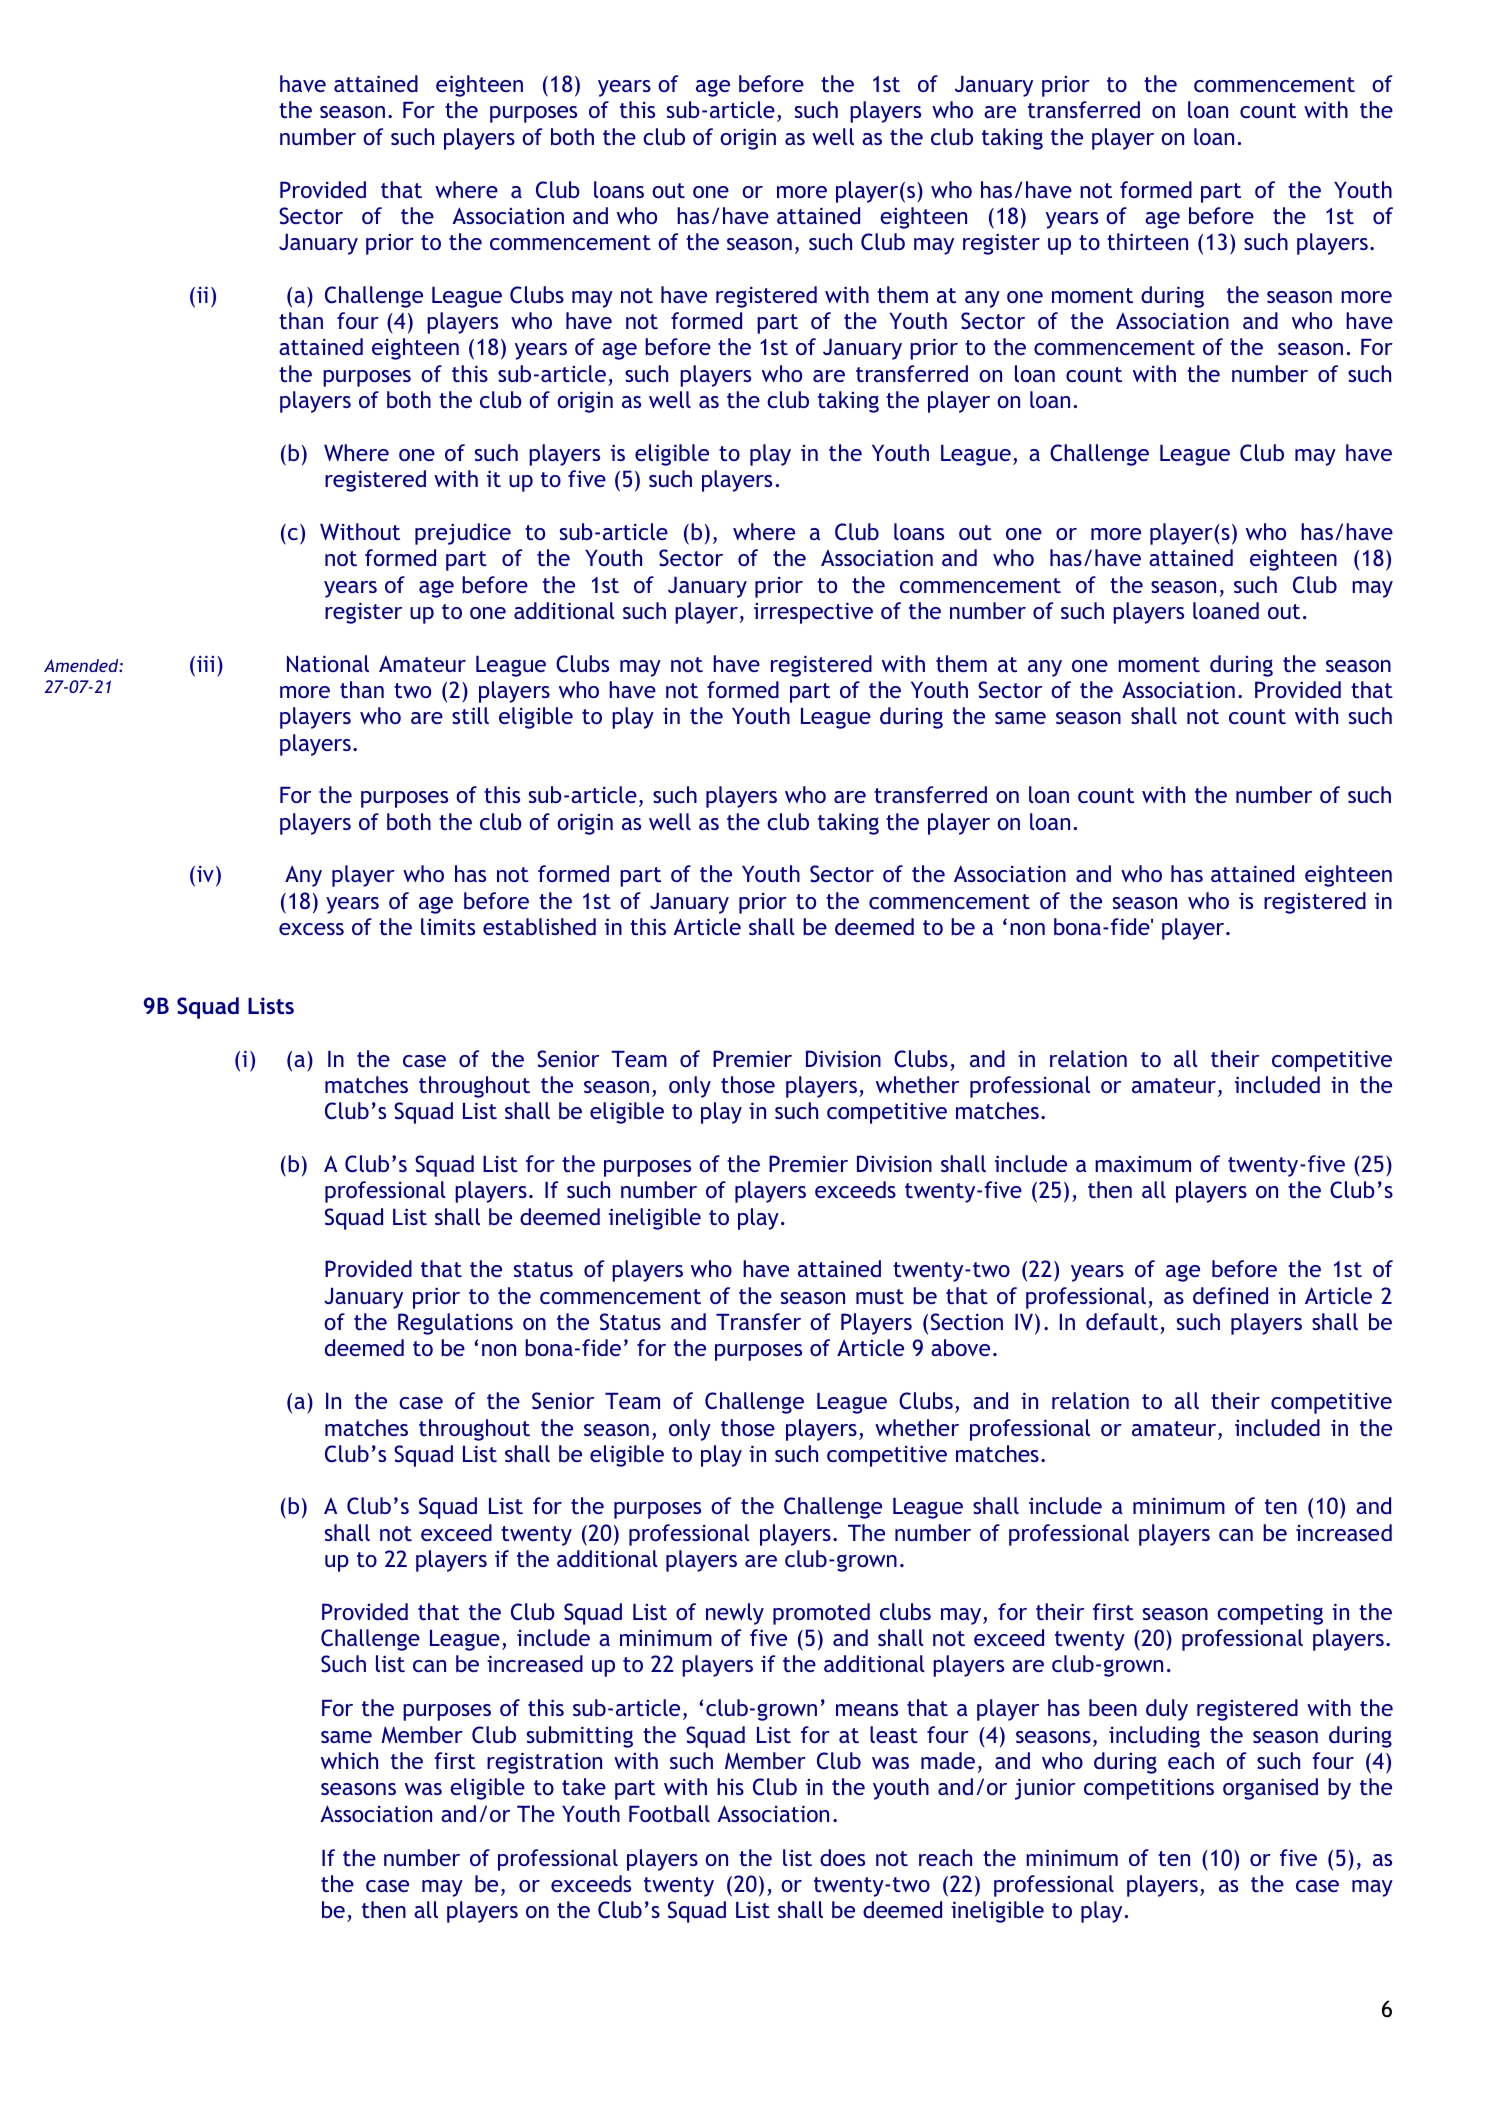 The width and height of the page is (1500, 2122). What do you see at coordinates (1122, 1321) in the page?
I see `default` at bounding box center [1122, 1321].
